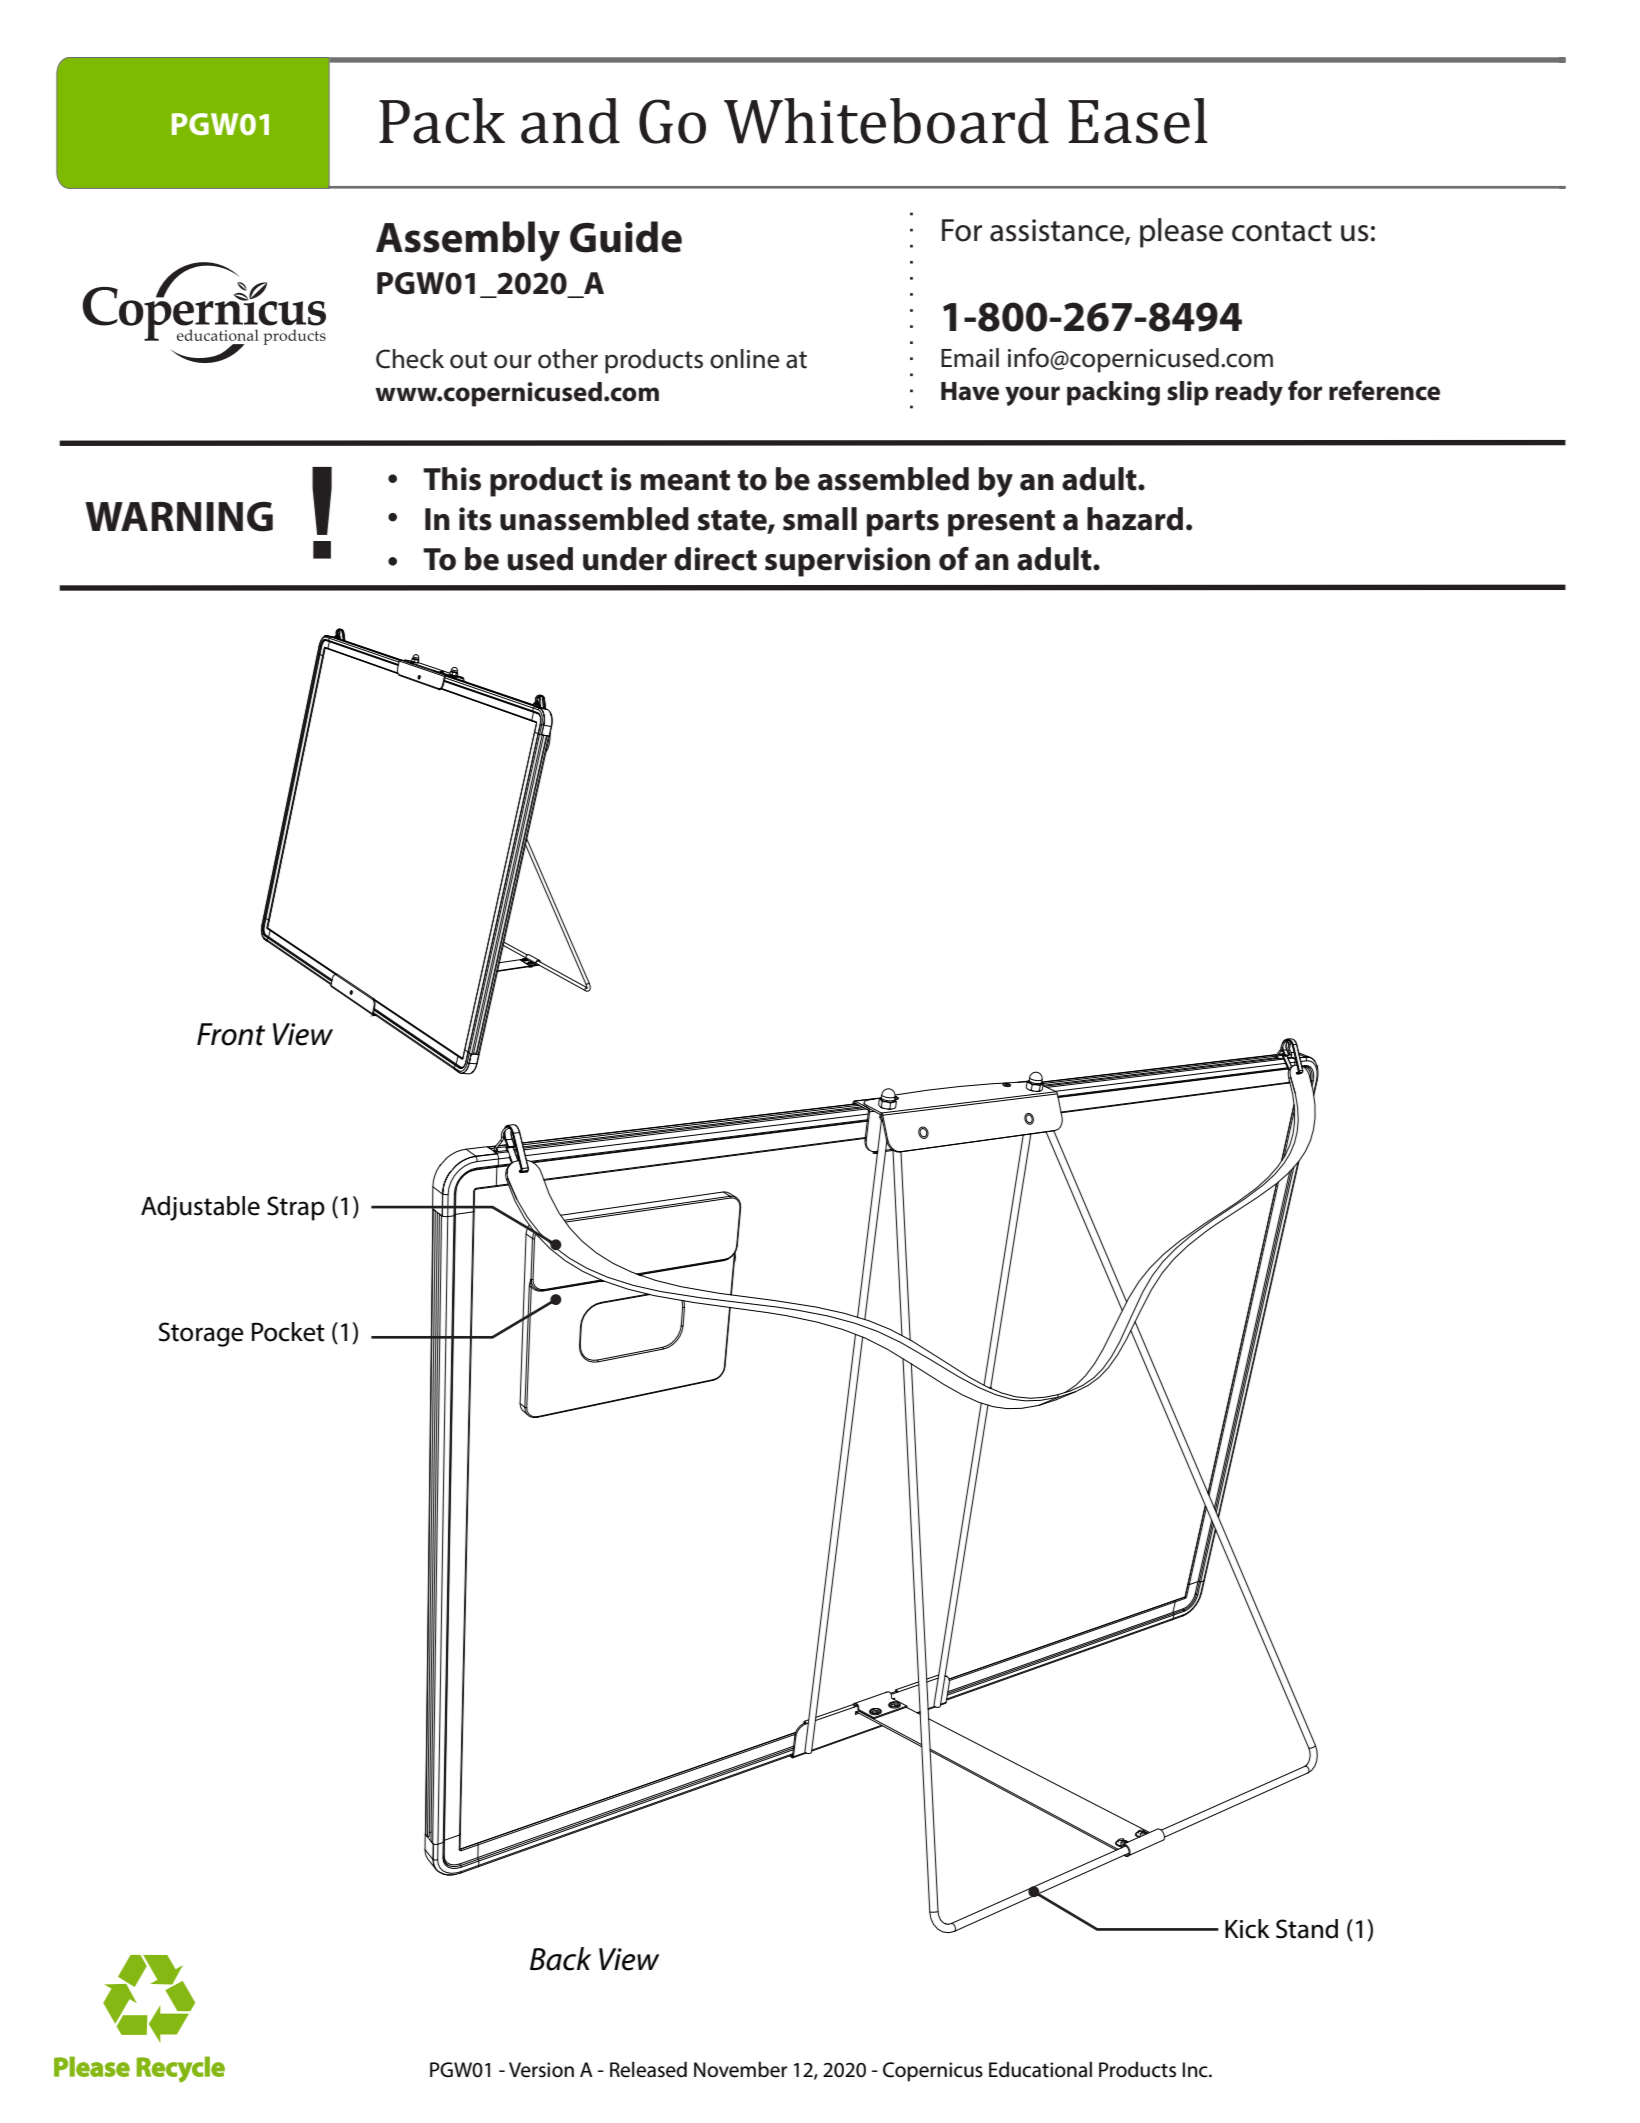  What do you see at coordinates (231, 1034) in the page?
I see `Front` at bounding box center [231, 1034].
